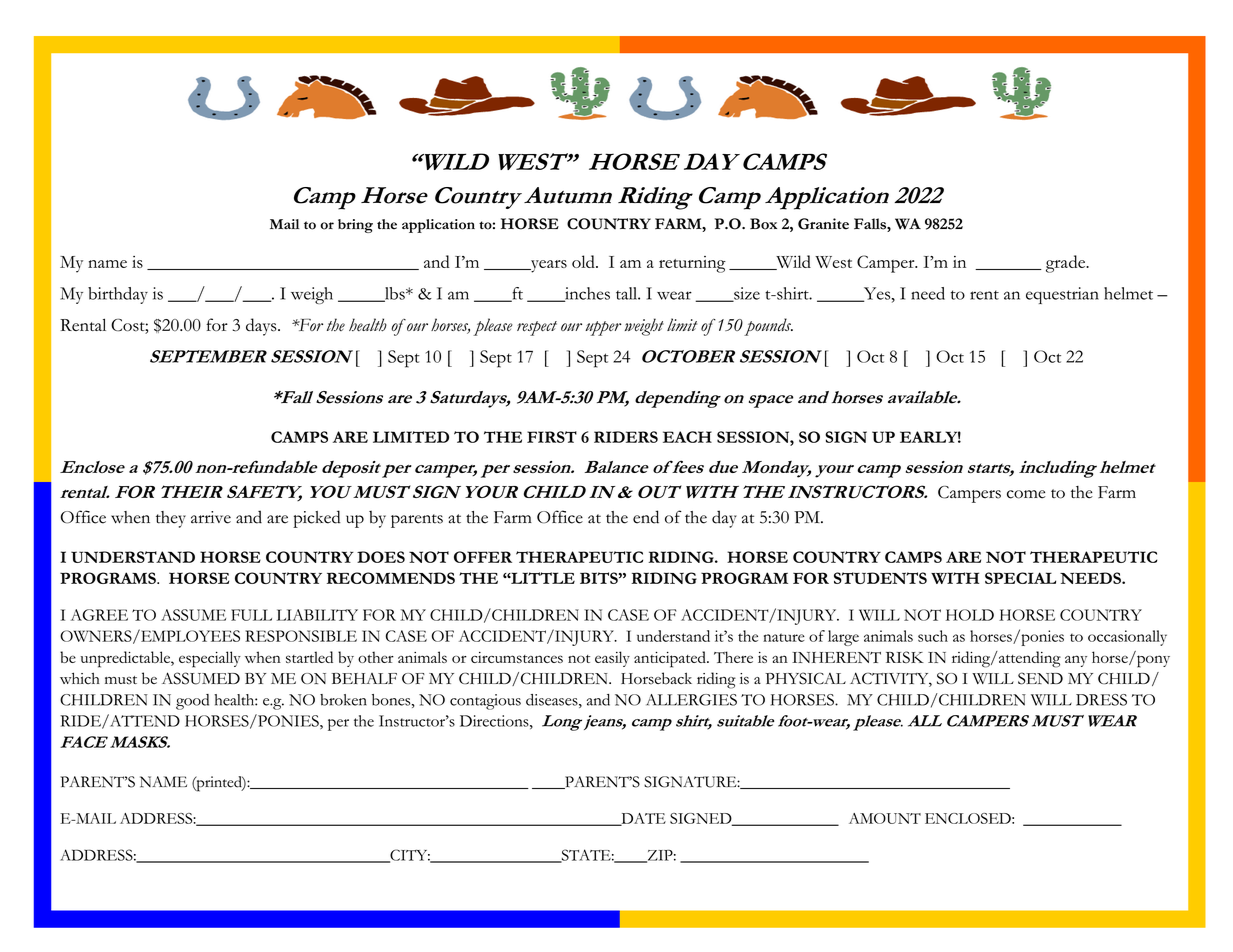 This document has height=952, width=1233. What do you see at coordinates (692, 264) in the document?
I see `returning` at bounding box center [692, 264].
